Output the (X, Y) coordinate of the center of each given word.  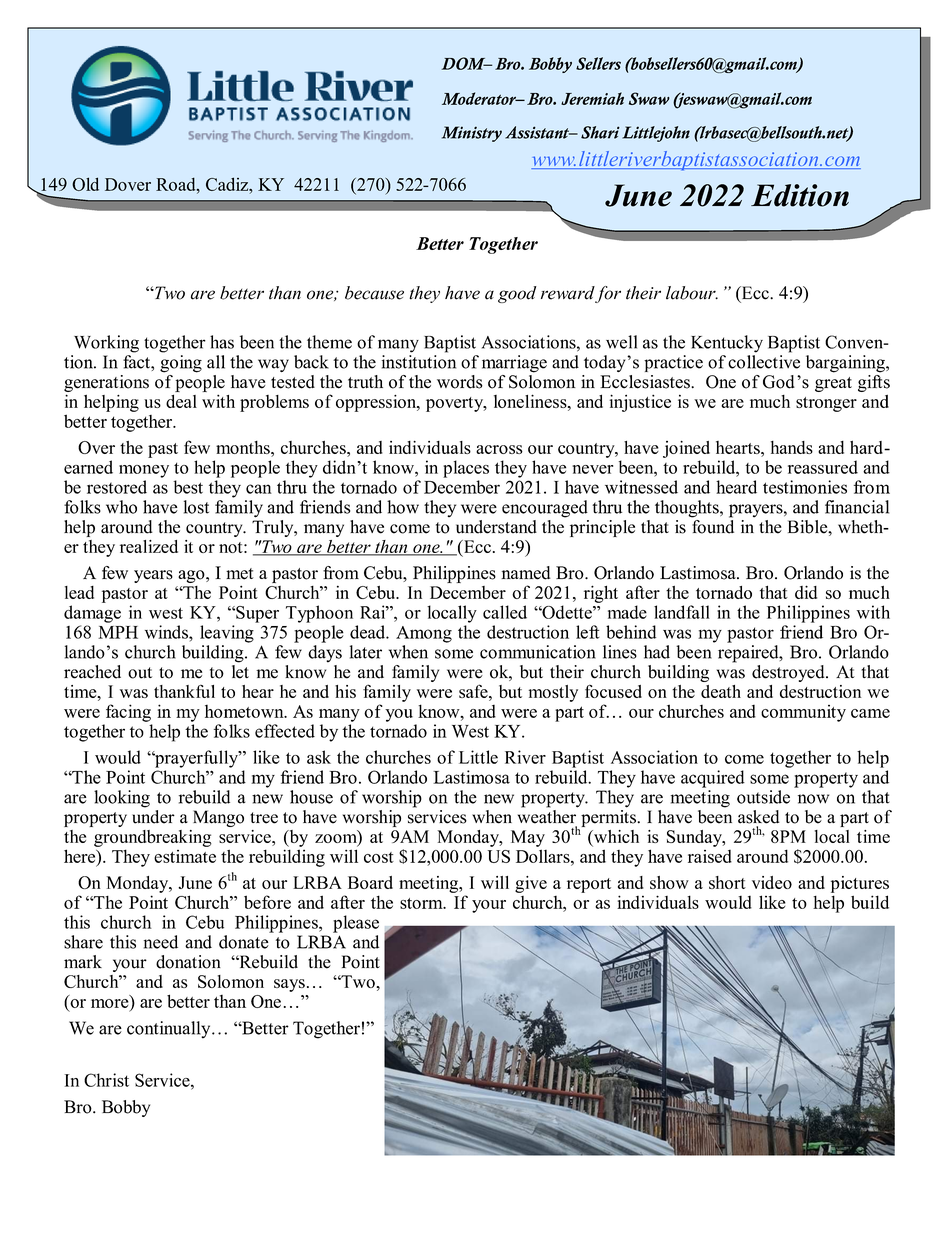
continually (170, 1030)
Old (85, 184)
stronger (826, 404)
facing (128, 713)
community (803, 713)
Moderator (480, 98)
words (460, 382)
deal (181, 401)
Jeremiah (592, 98)
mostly (553, 693)
